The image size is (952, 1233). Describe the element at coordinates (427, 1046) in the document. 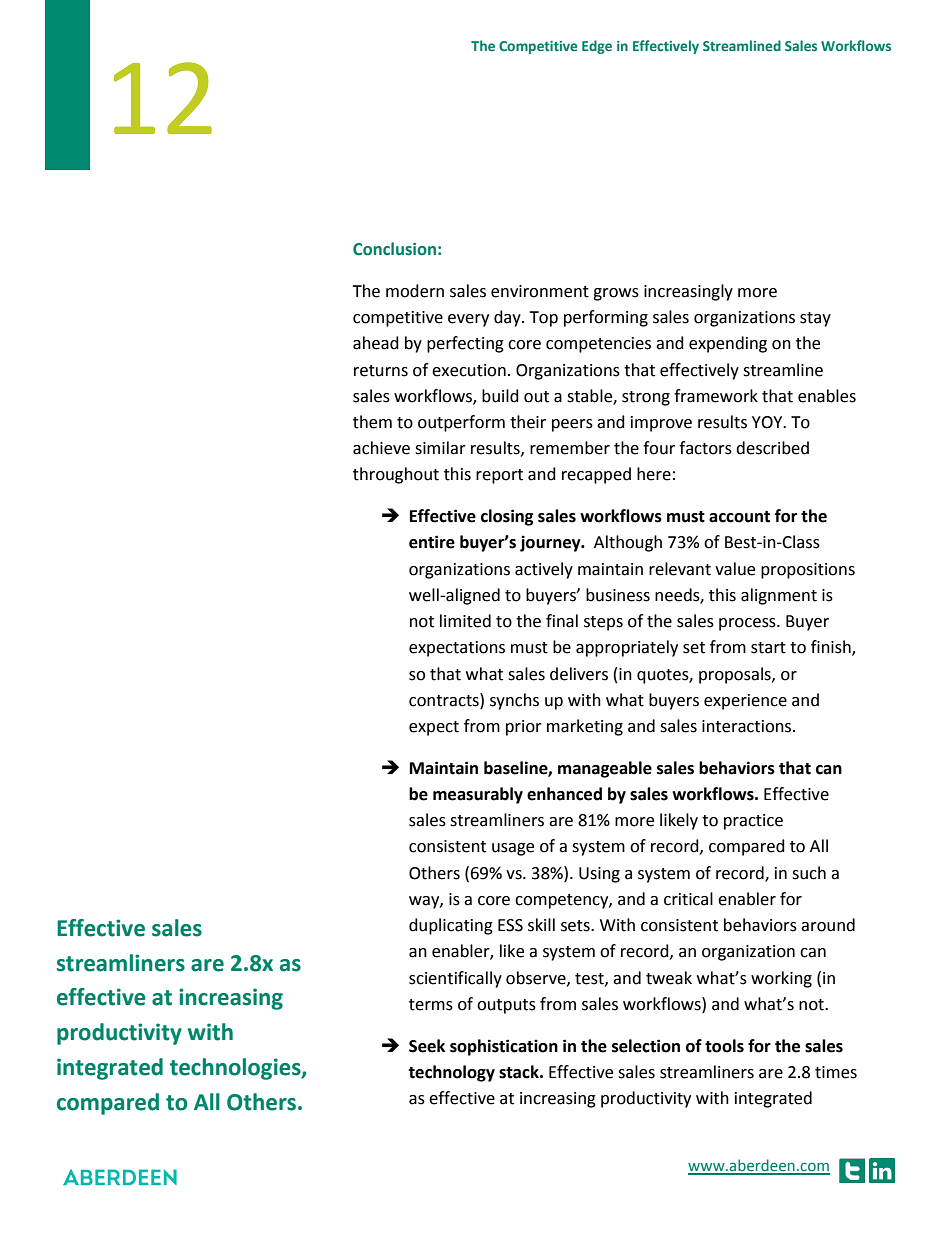

I see `Seek` at that location.
